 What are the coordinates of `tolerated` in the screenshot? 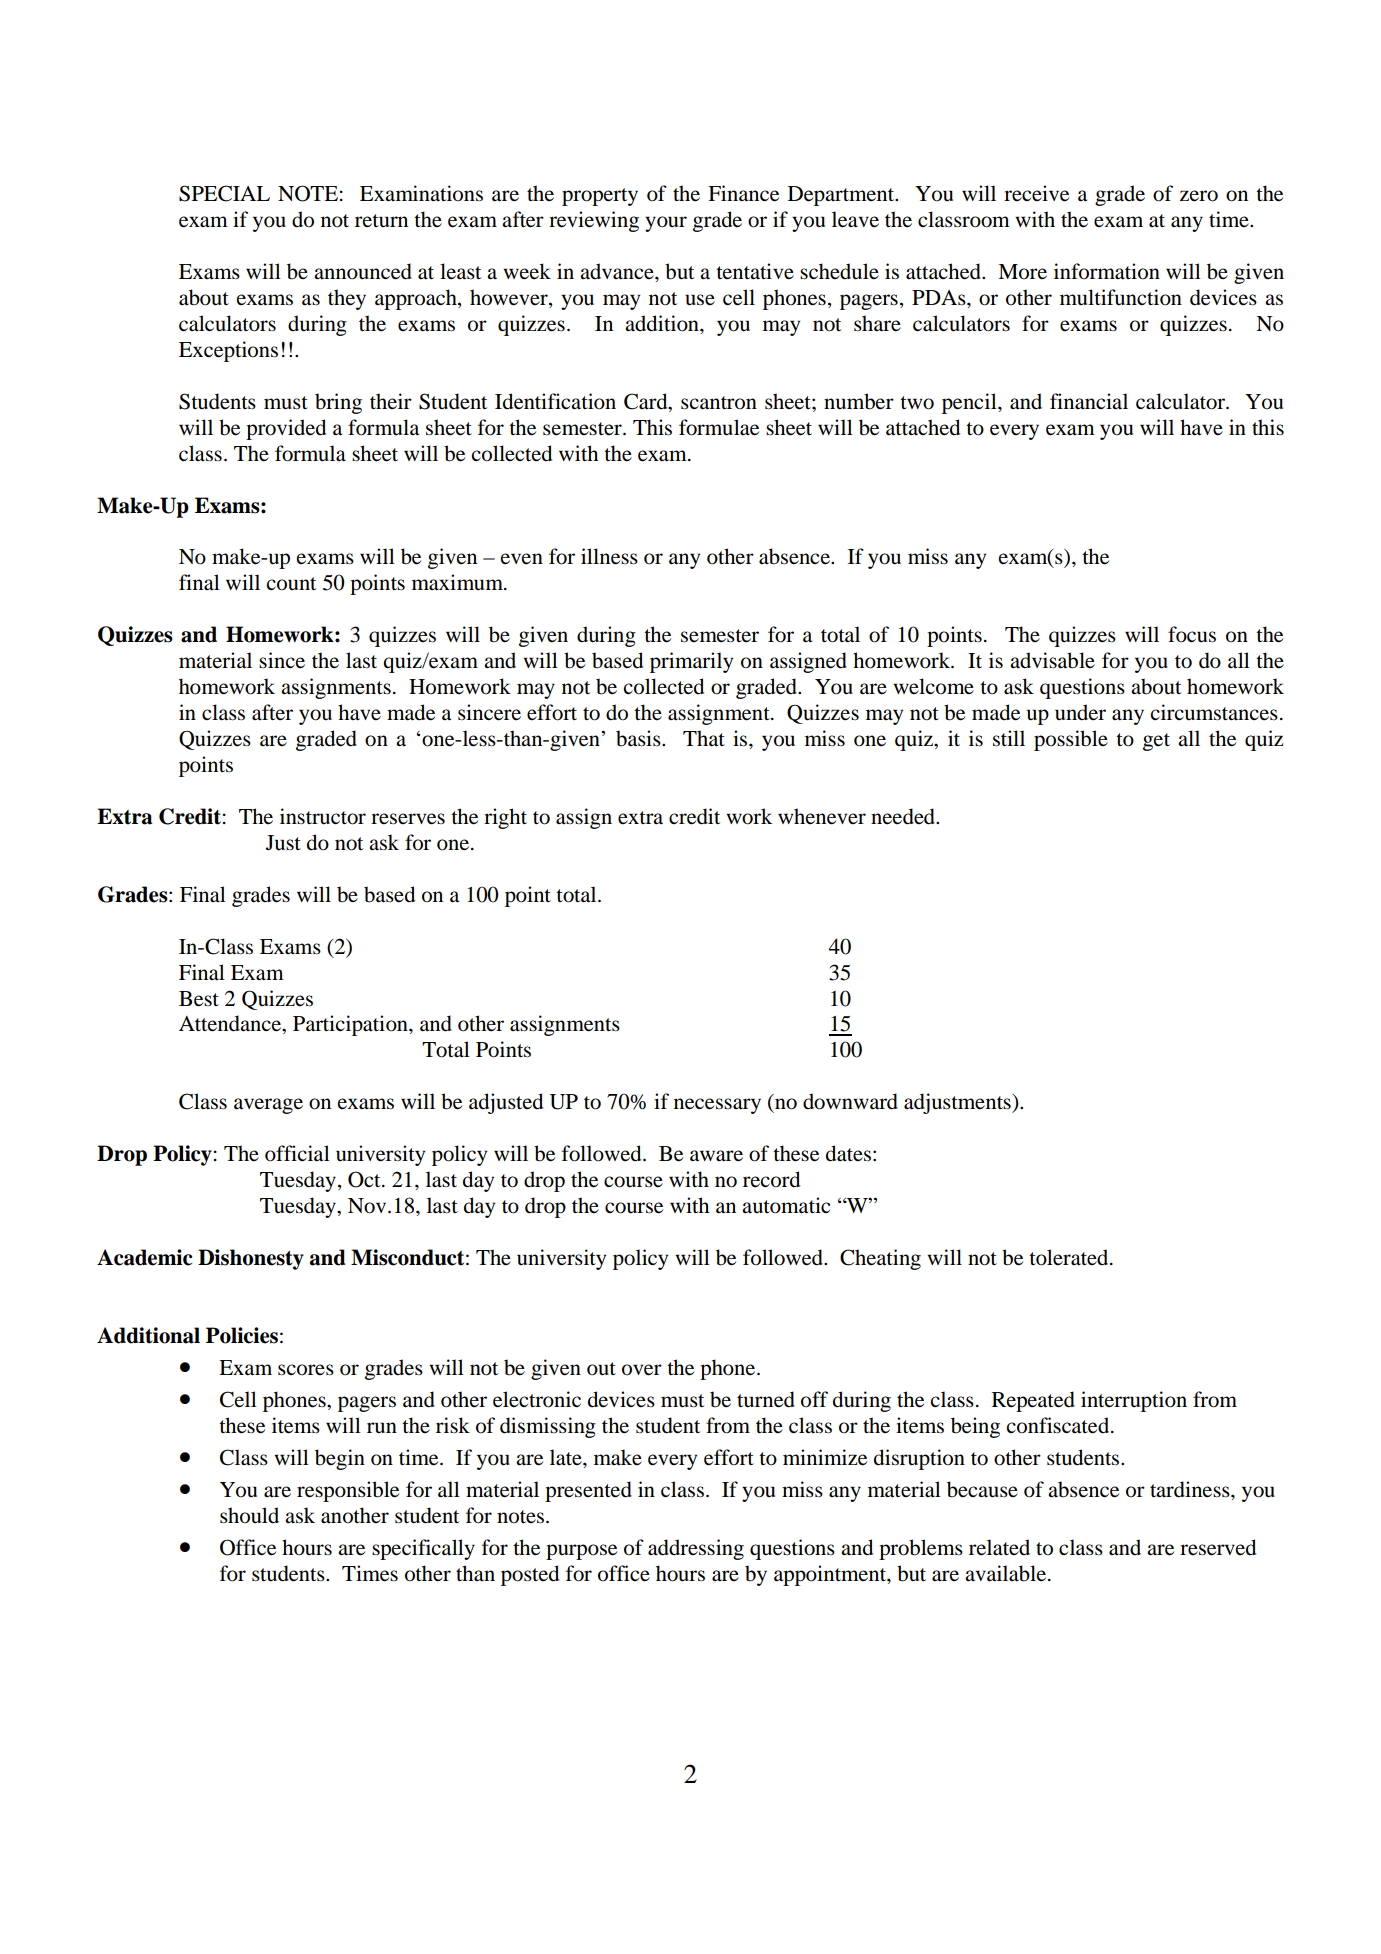 It's located at (1070, 1257).
